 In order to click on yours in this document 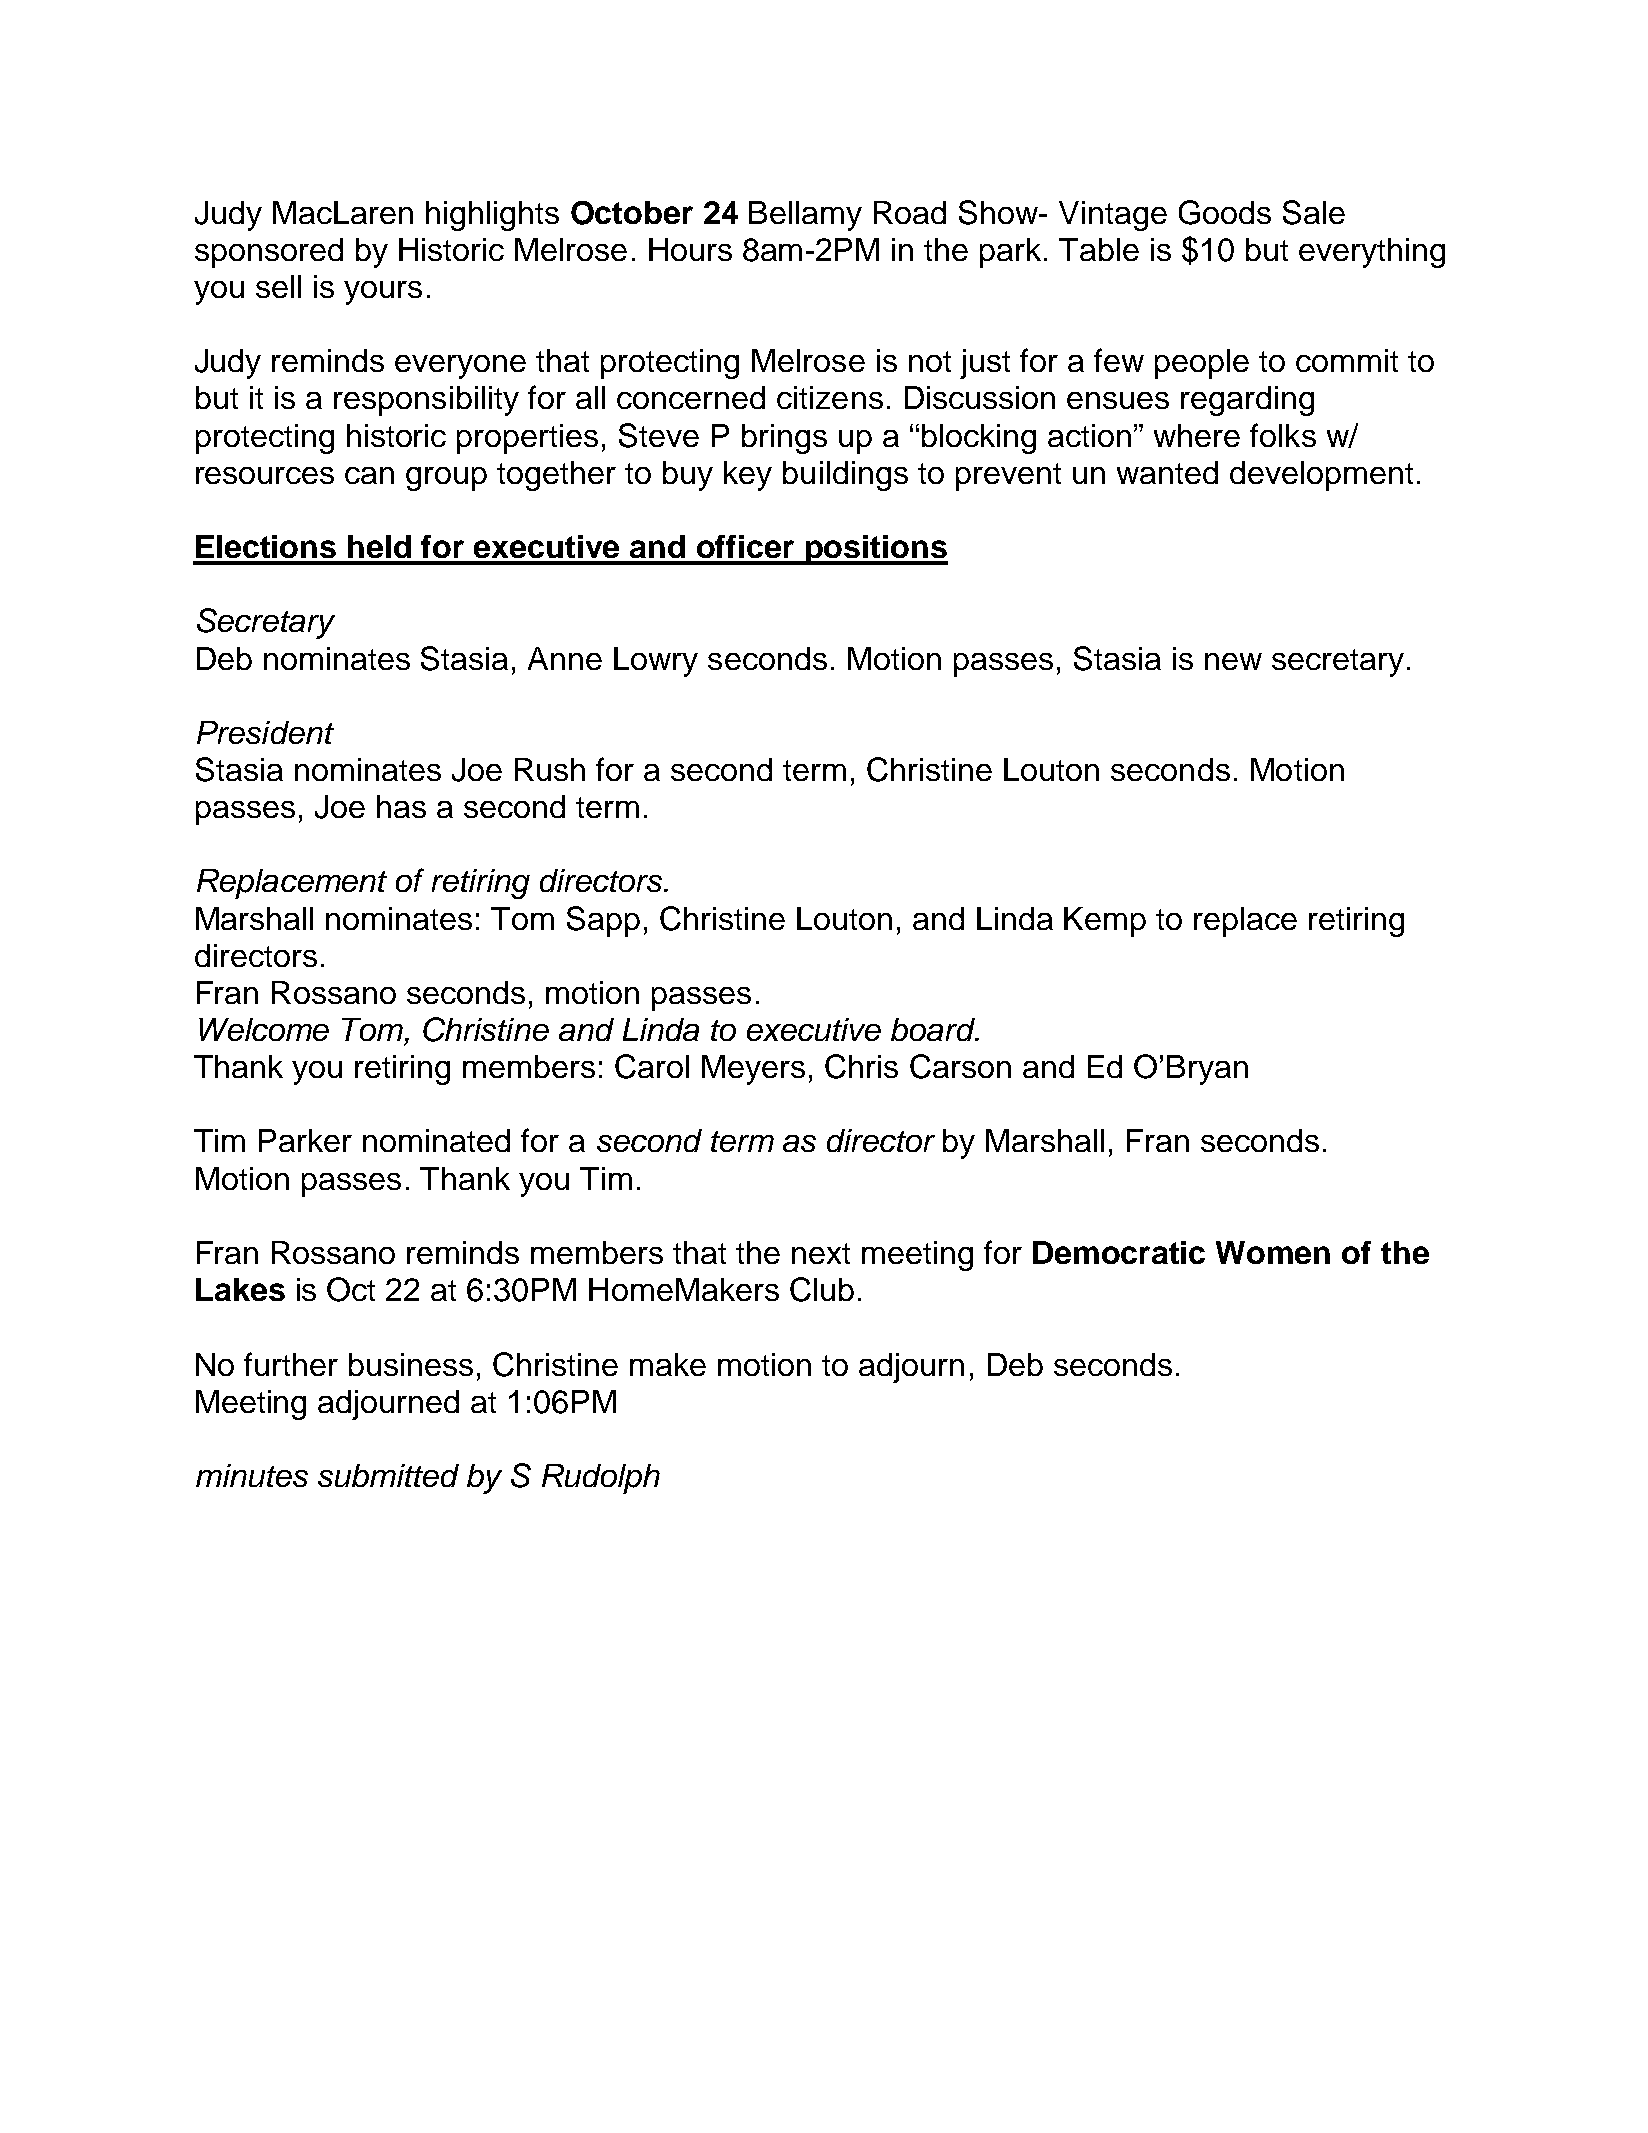, I will do `click(383, 293)`.
